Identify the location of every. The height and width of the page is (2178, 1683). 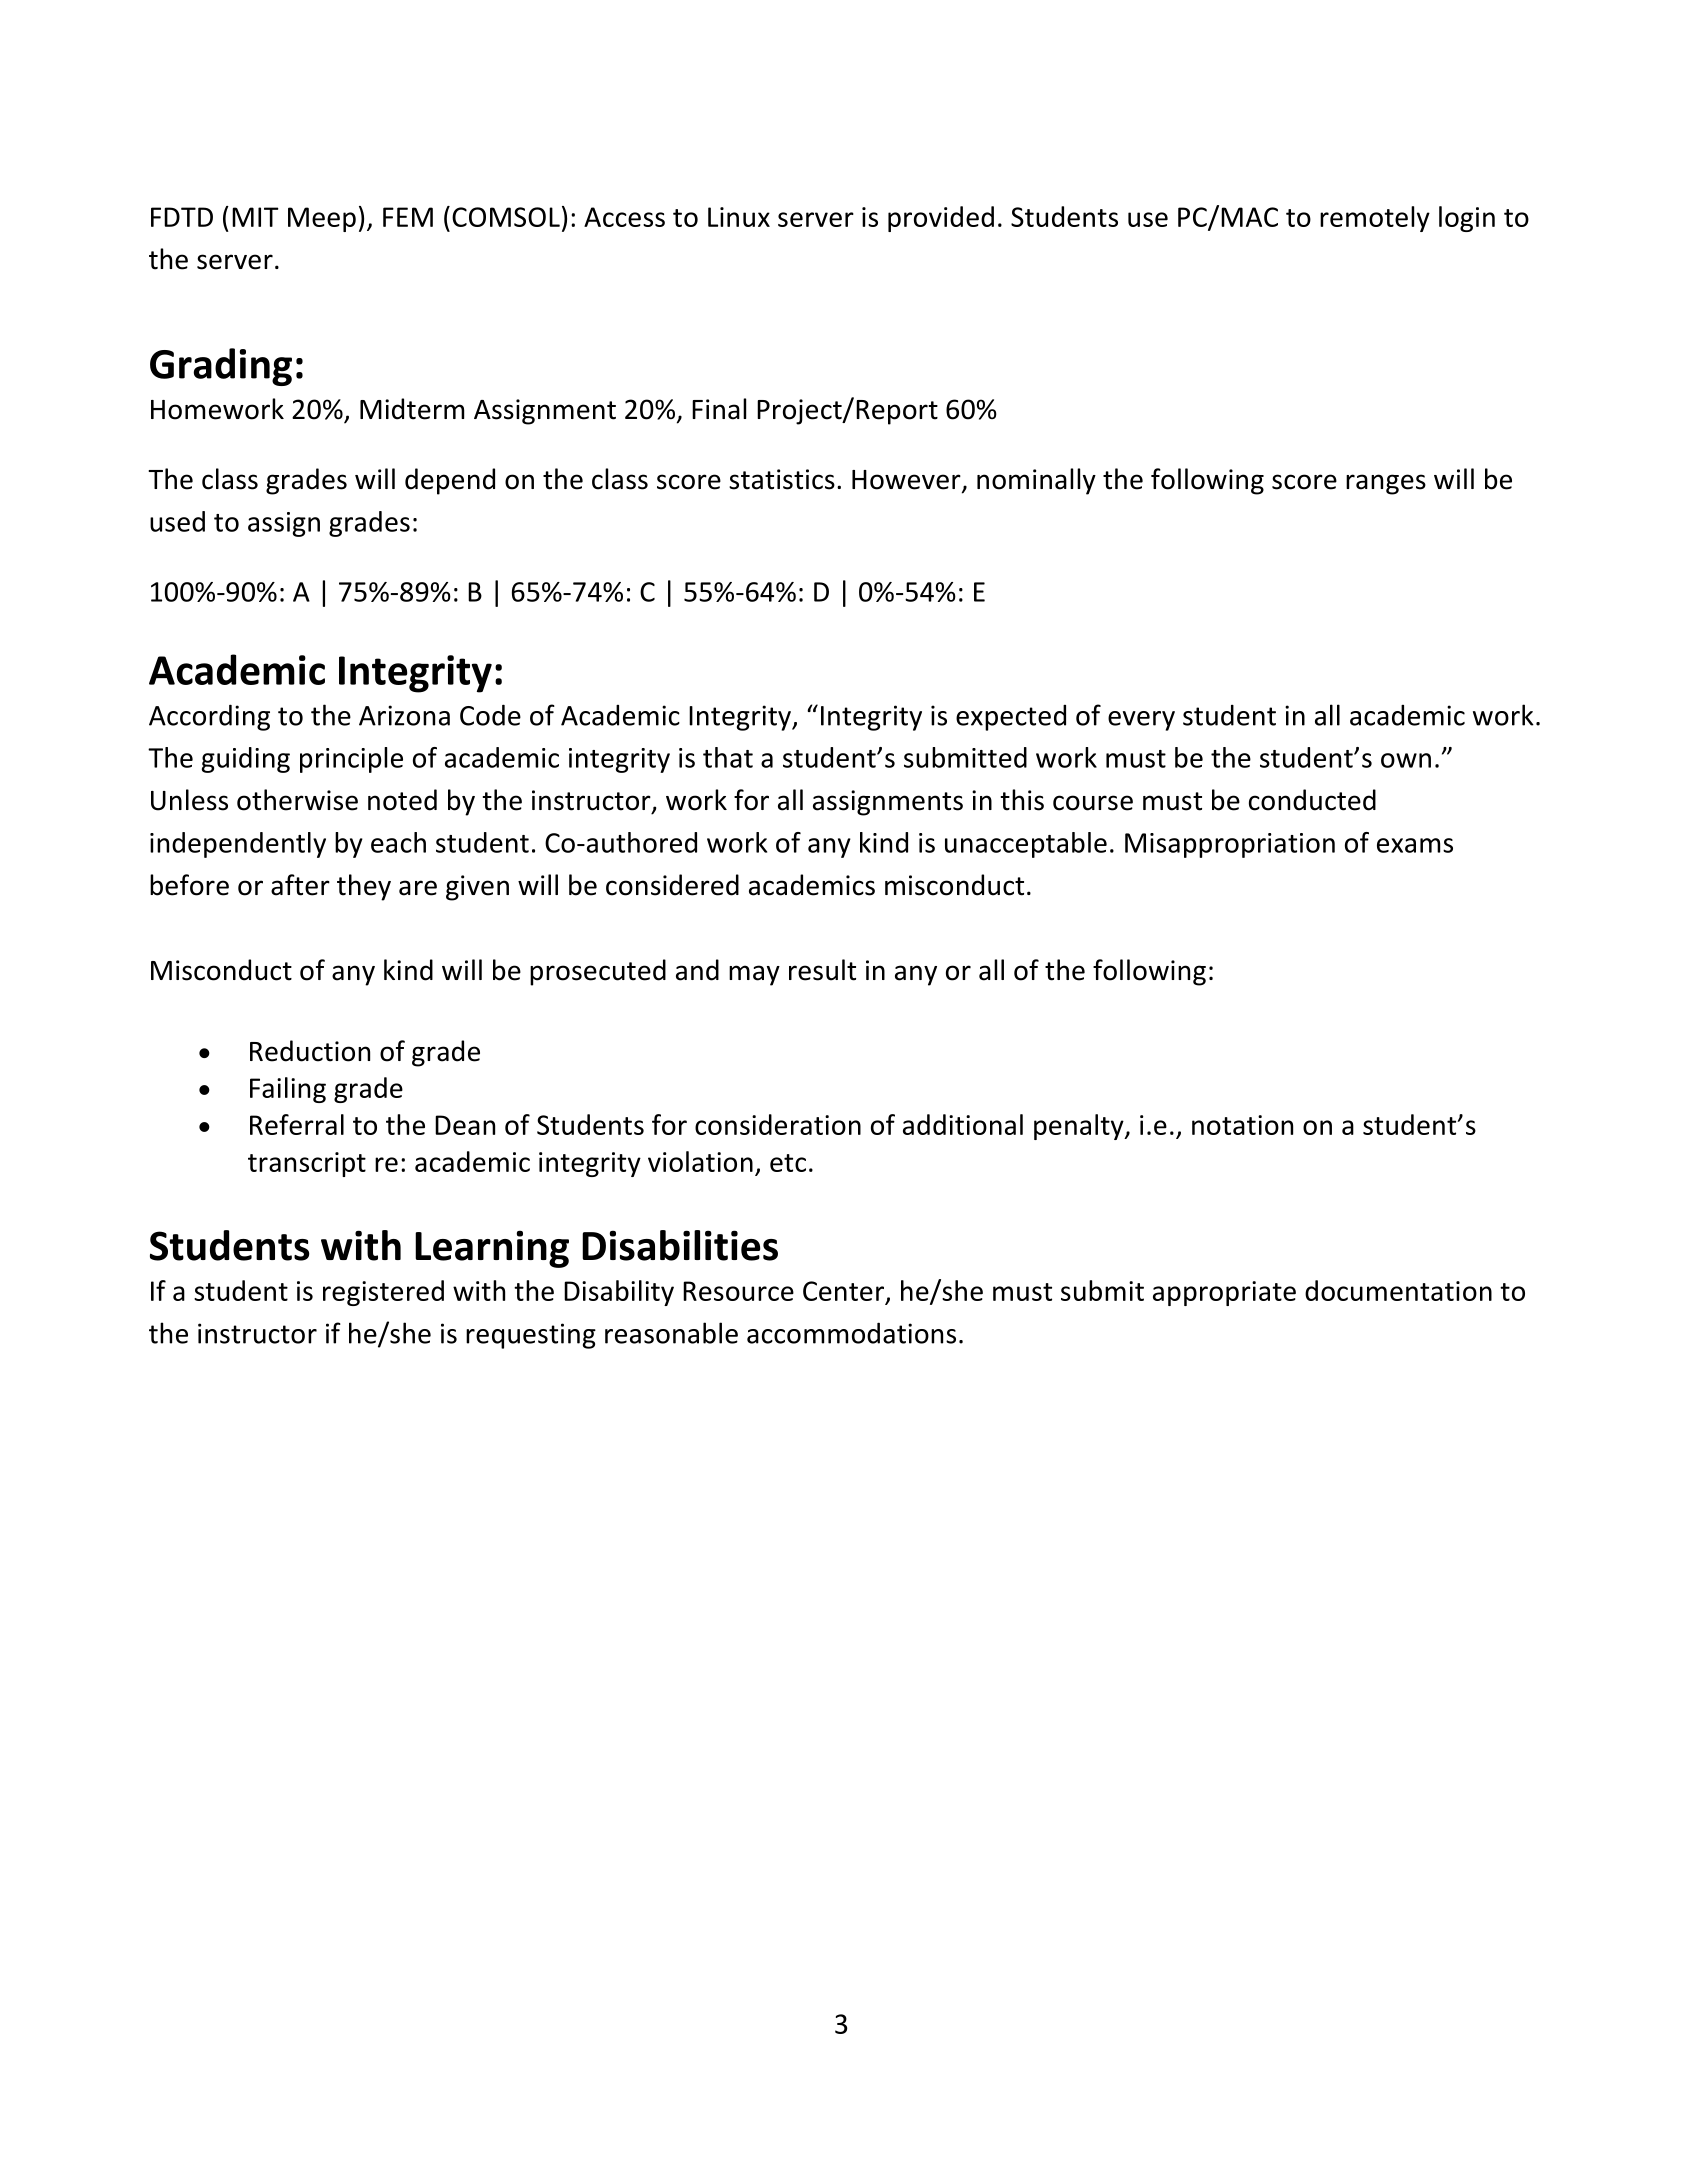
(1141, 721).
